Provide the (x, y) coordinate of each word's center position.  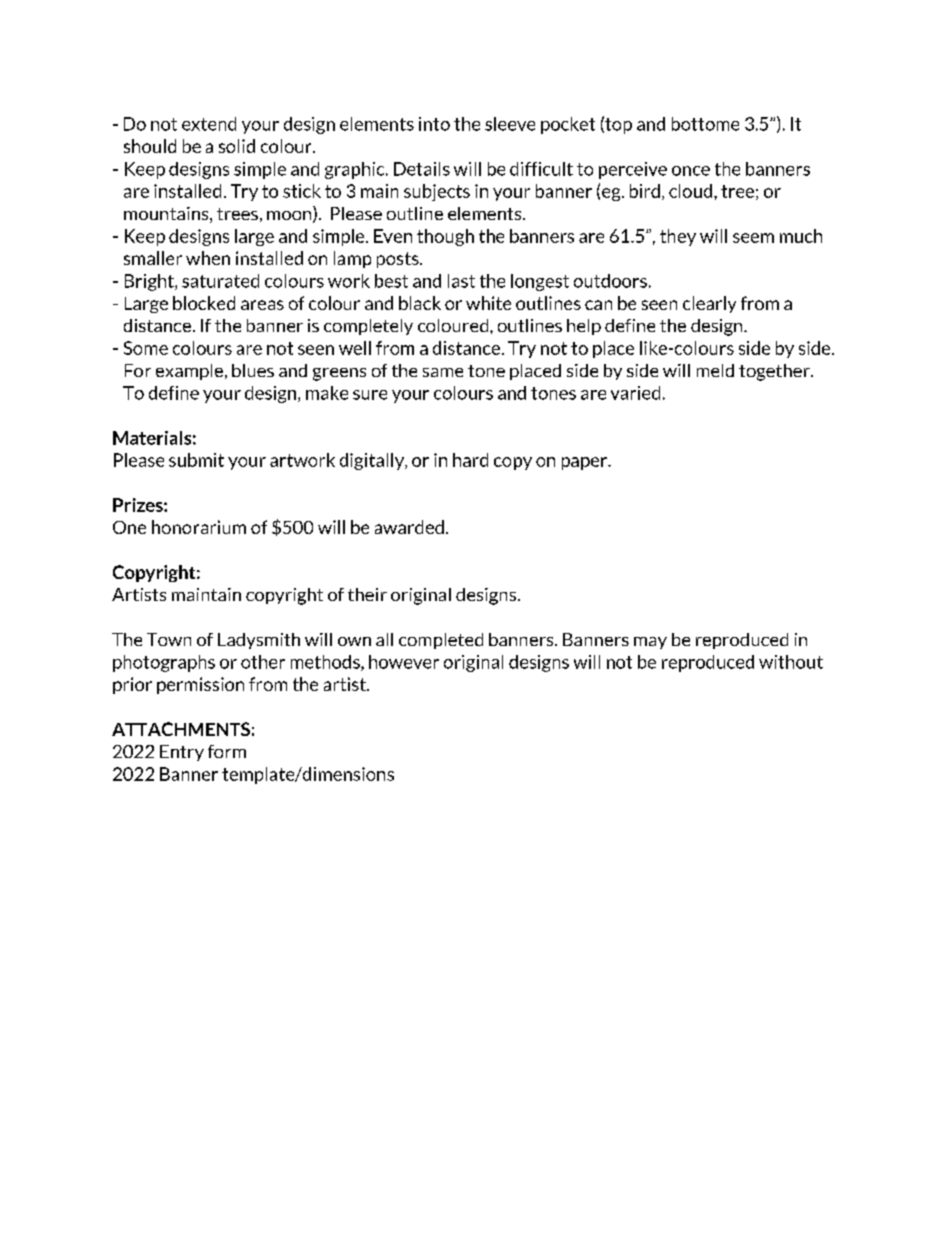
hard (470, 460)
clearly (709, 304)
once (691, 171)
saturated (220, 281)
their (367, 594)
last (461, 281)
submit (196, 460)
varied (635, 393)
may (650, 643)
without (791, 662)
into (434, 124)
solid (237, 146)
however (404, 662)
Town (169, 639)
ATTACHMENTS (181, 729)
